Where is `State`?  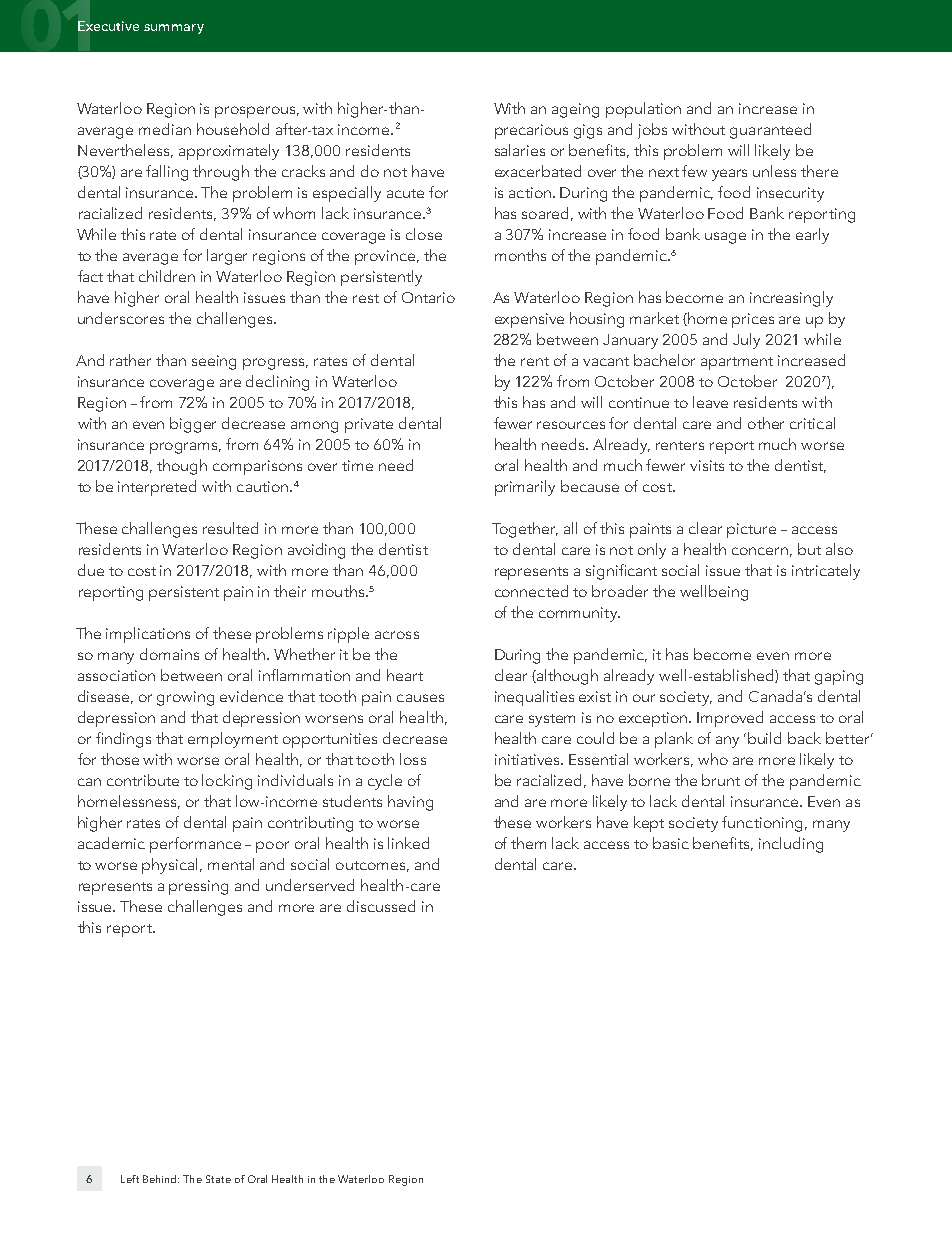 State is located at coordinates (218, 1179).
